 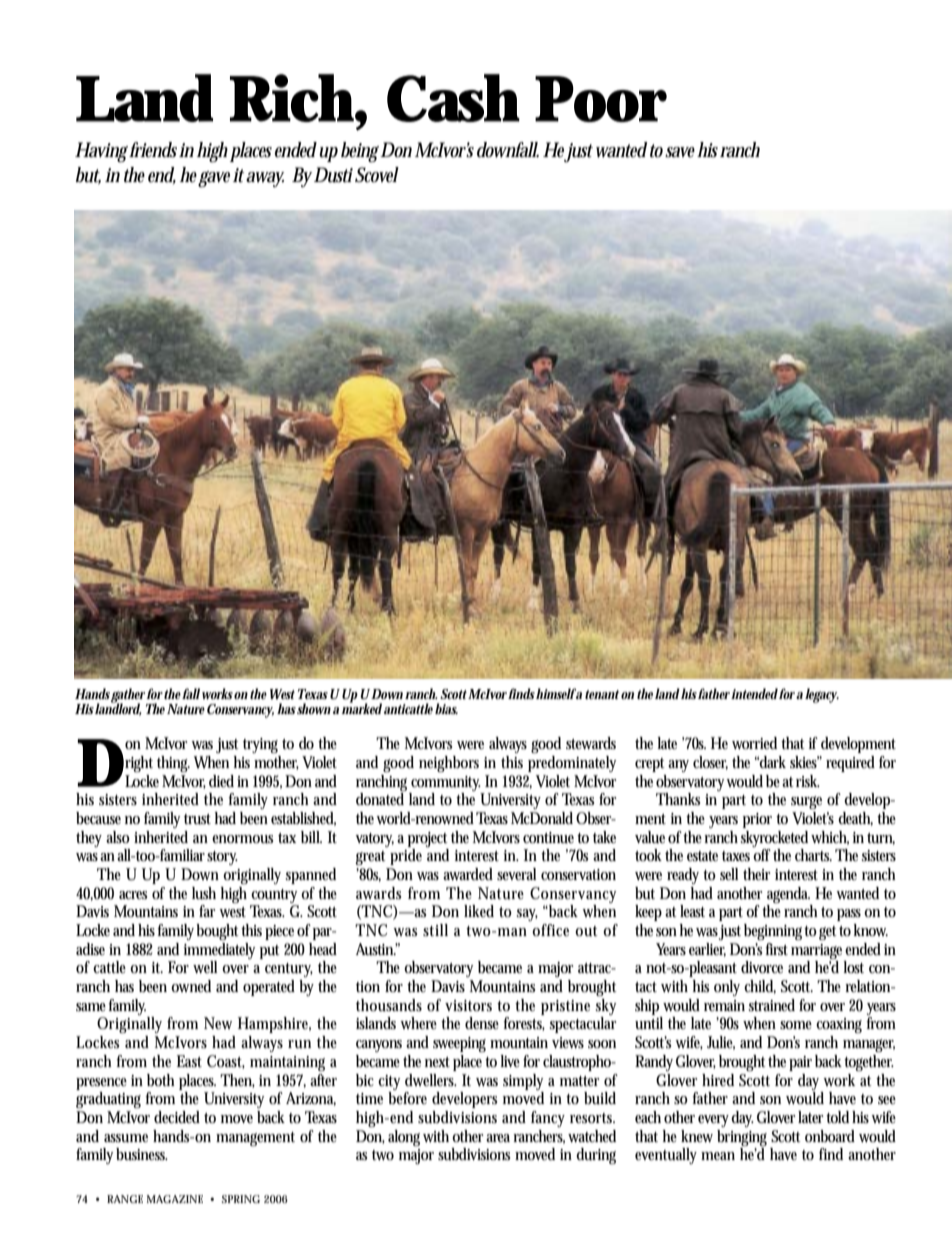 What do you see at coordinates (153, 150) in the page?
I see `friends` at bounding box center [153, 150].
